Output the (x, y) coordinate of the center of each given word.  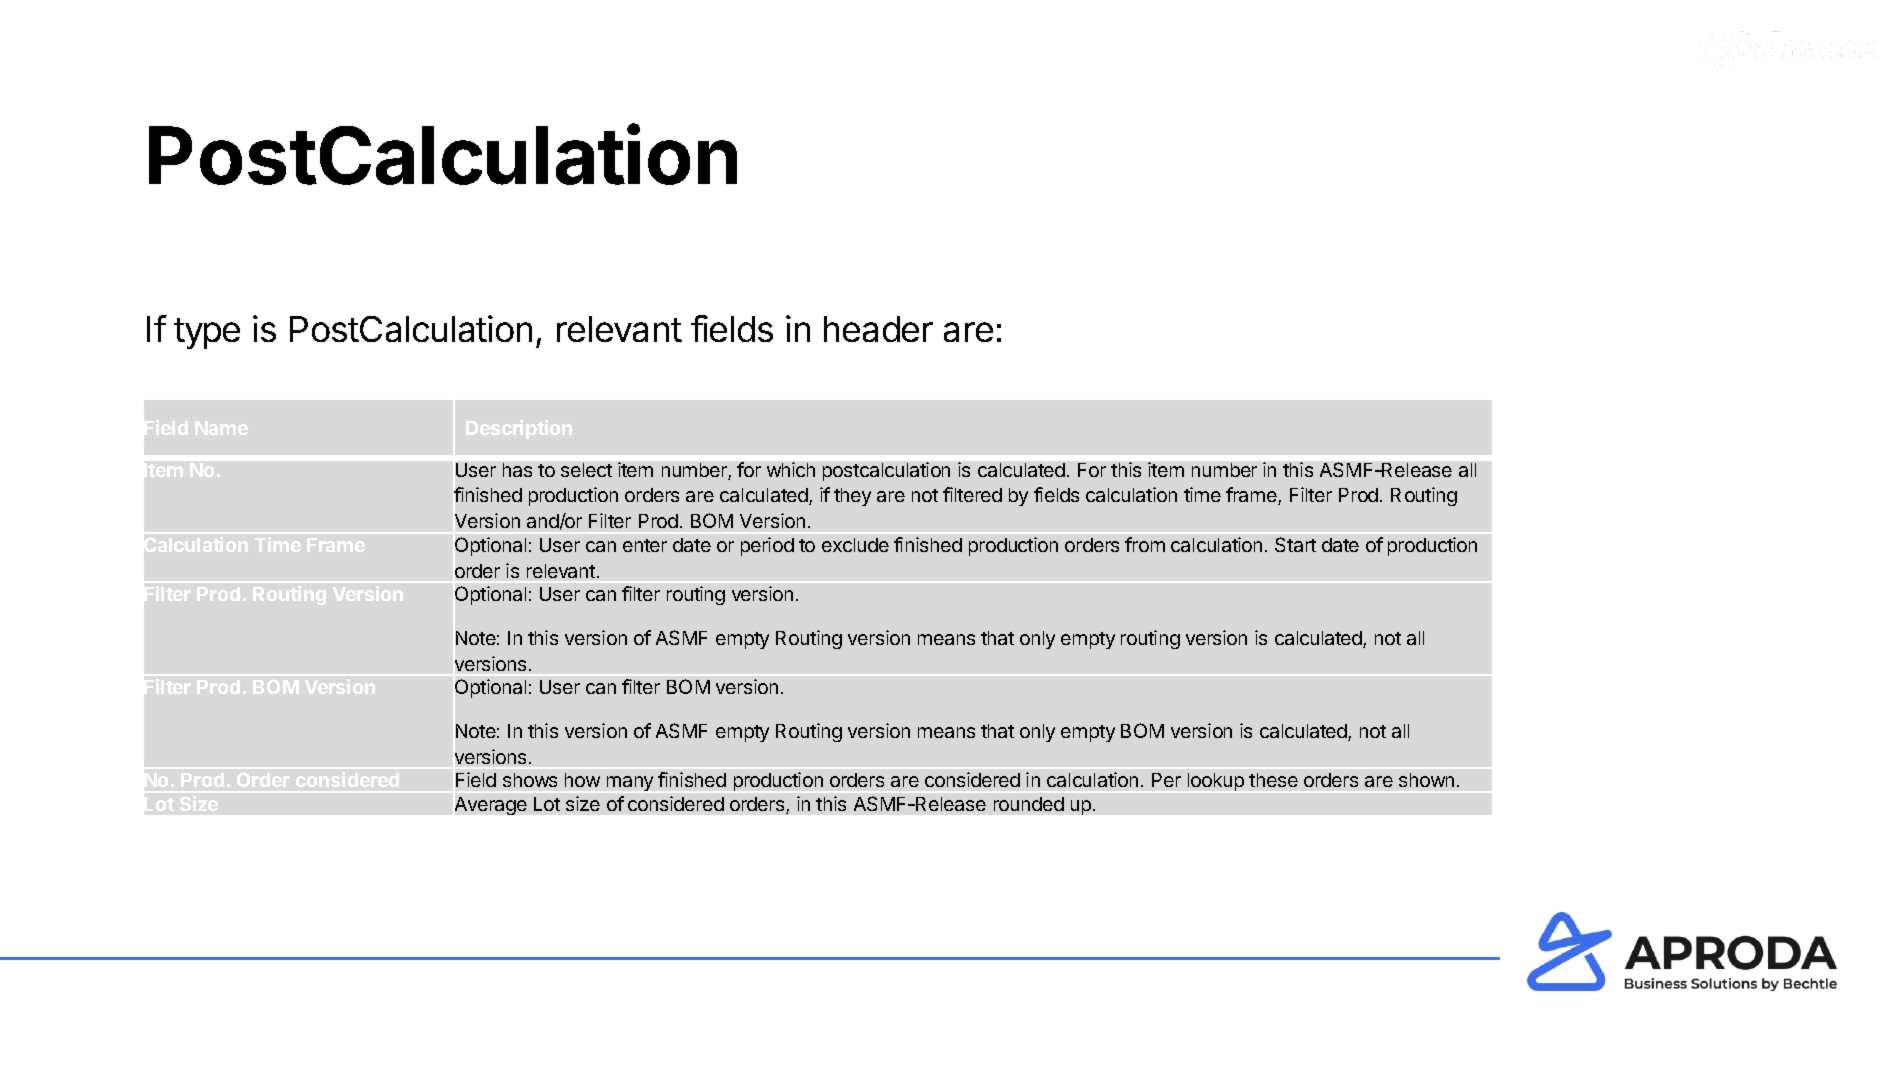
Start (1295, 544)
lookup (1216, 782)
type (207, 333)
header (878, 329)
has (517, 470)
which (791, 469)
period (767, 546)
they (852, 497)
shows (530, 780)
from (1145, 544)
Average (491, 806)
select (586, 470)
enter (645, 545)
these (1273, 780)
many (630, 783)
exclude (855, 545)
